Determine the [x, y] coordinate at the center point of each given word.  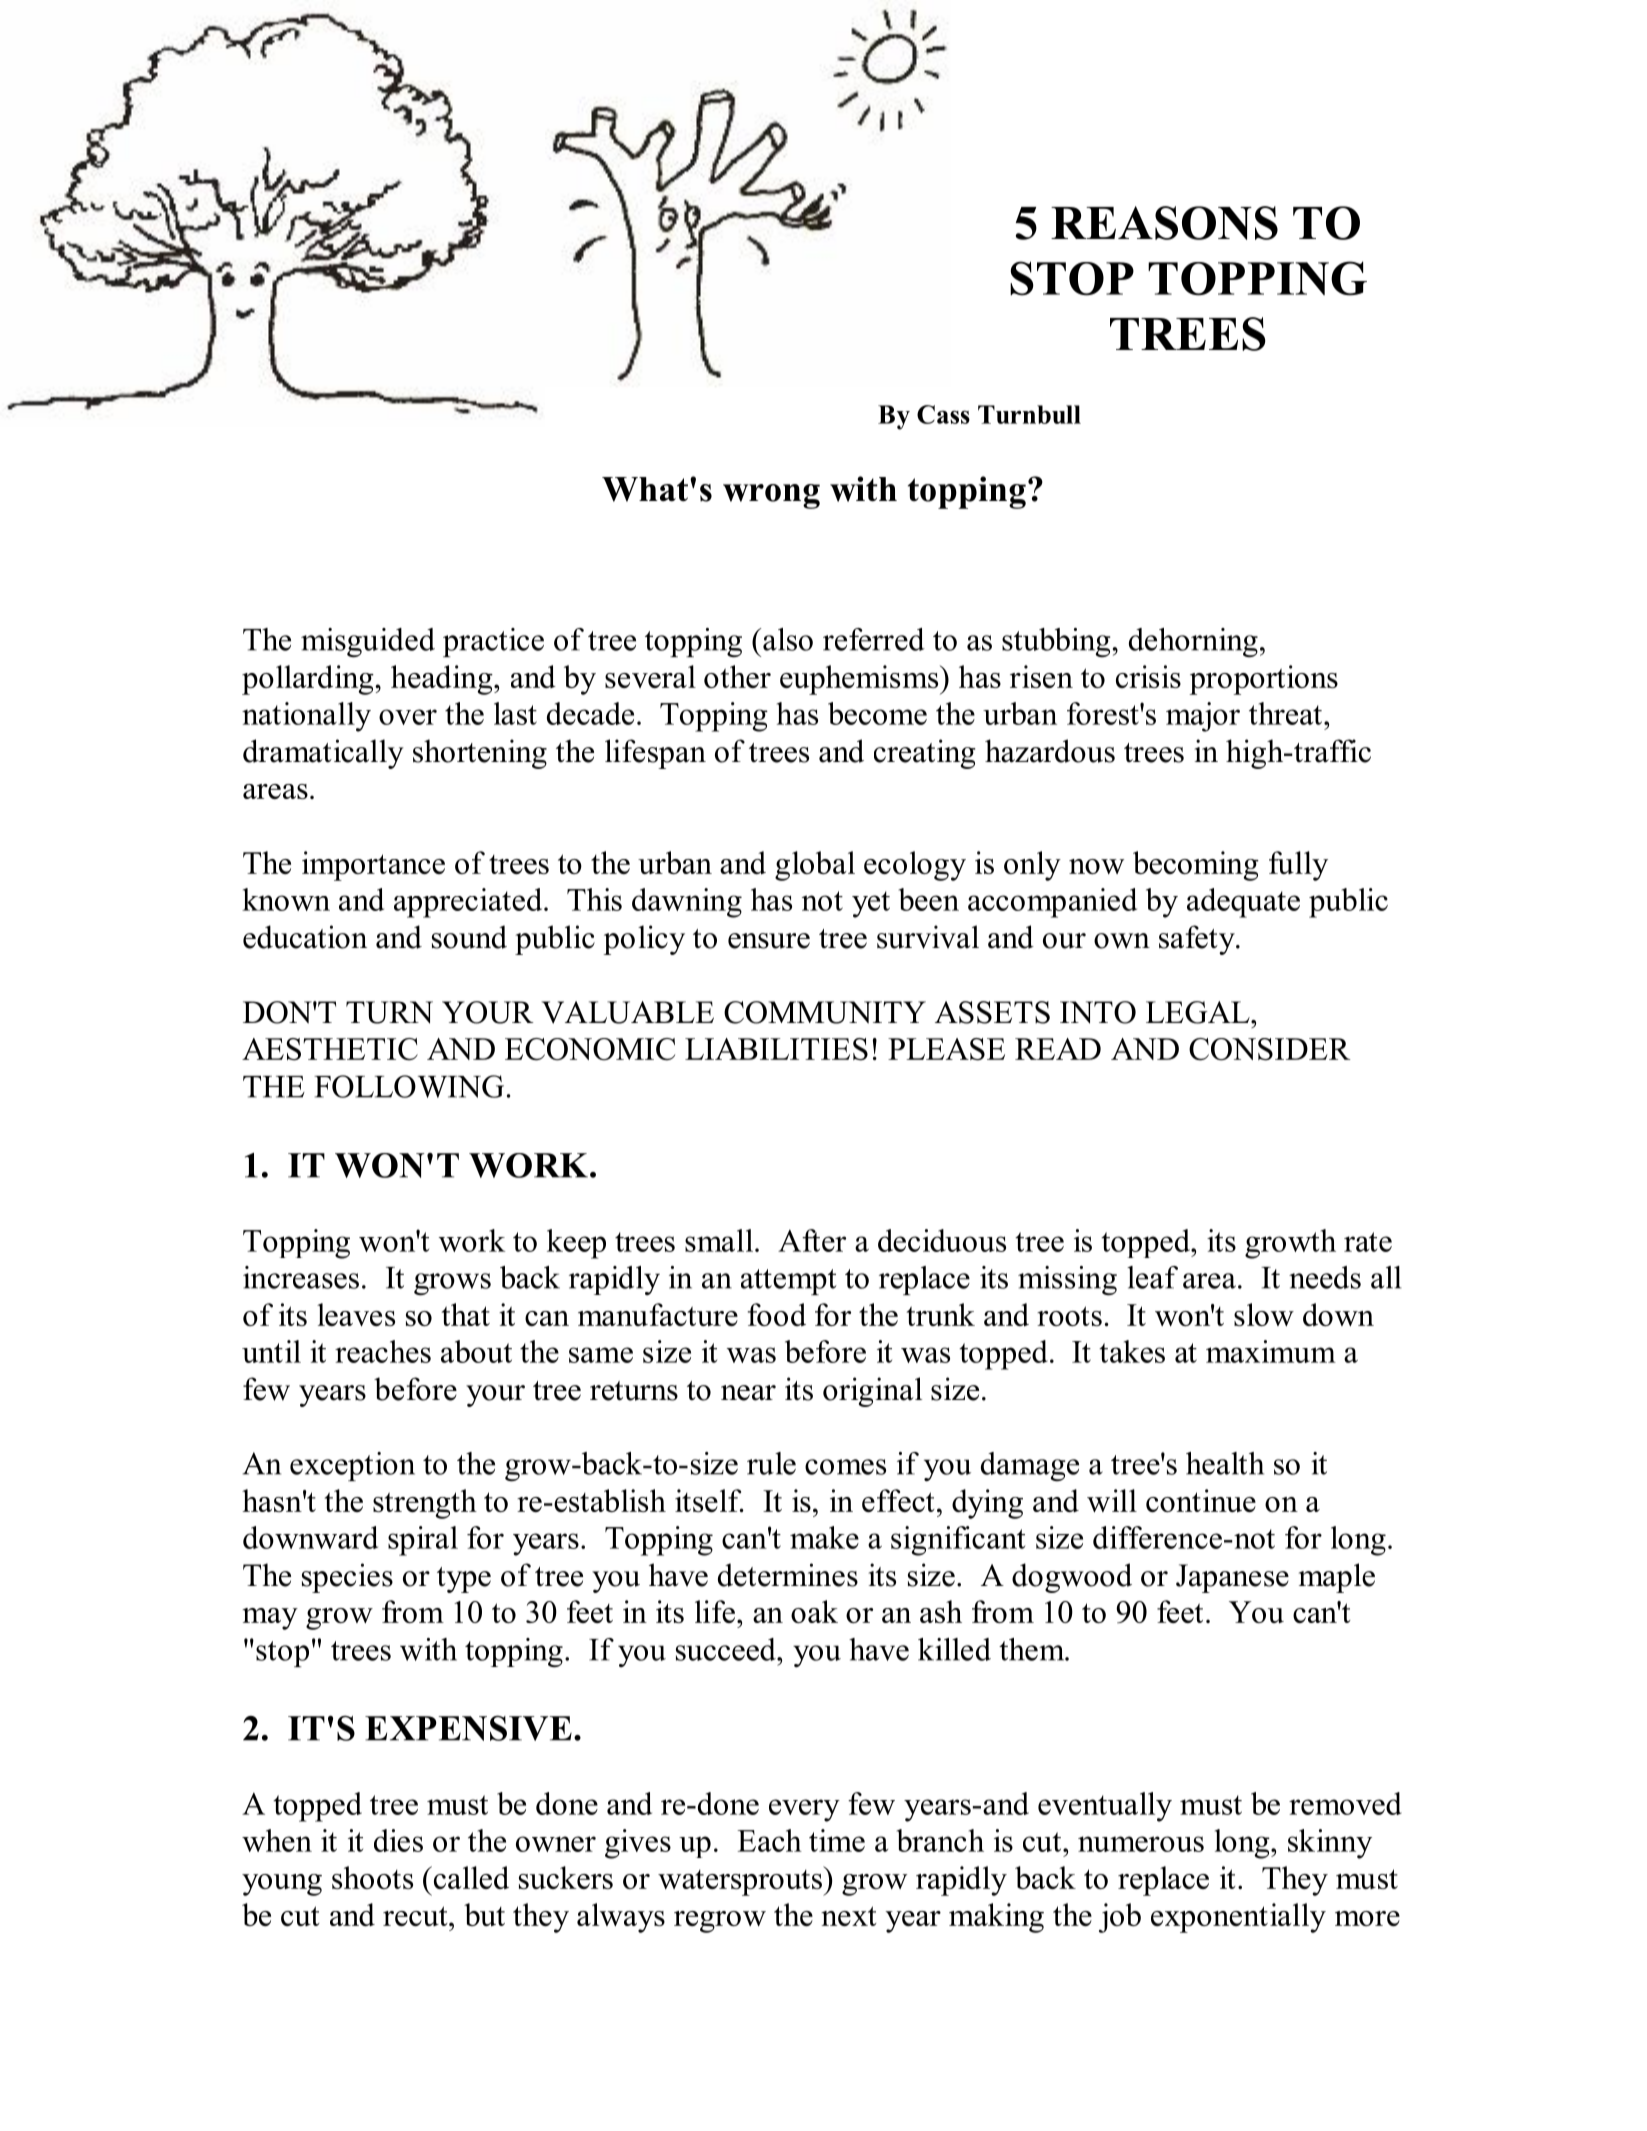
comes [845, 1467]
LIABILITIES [776, 1049]
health [1225, 1463]
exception [352, 1466]
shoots [372, 1877]
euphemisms [860, 680]
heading [443, 680]
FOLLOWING [409, 1086]
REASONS [1164, 223]
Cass [943, 414]
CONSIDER [1270, 1049]
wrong [771, 496]
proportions [1263, 680]
